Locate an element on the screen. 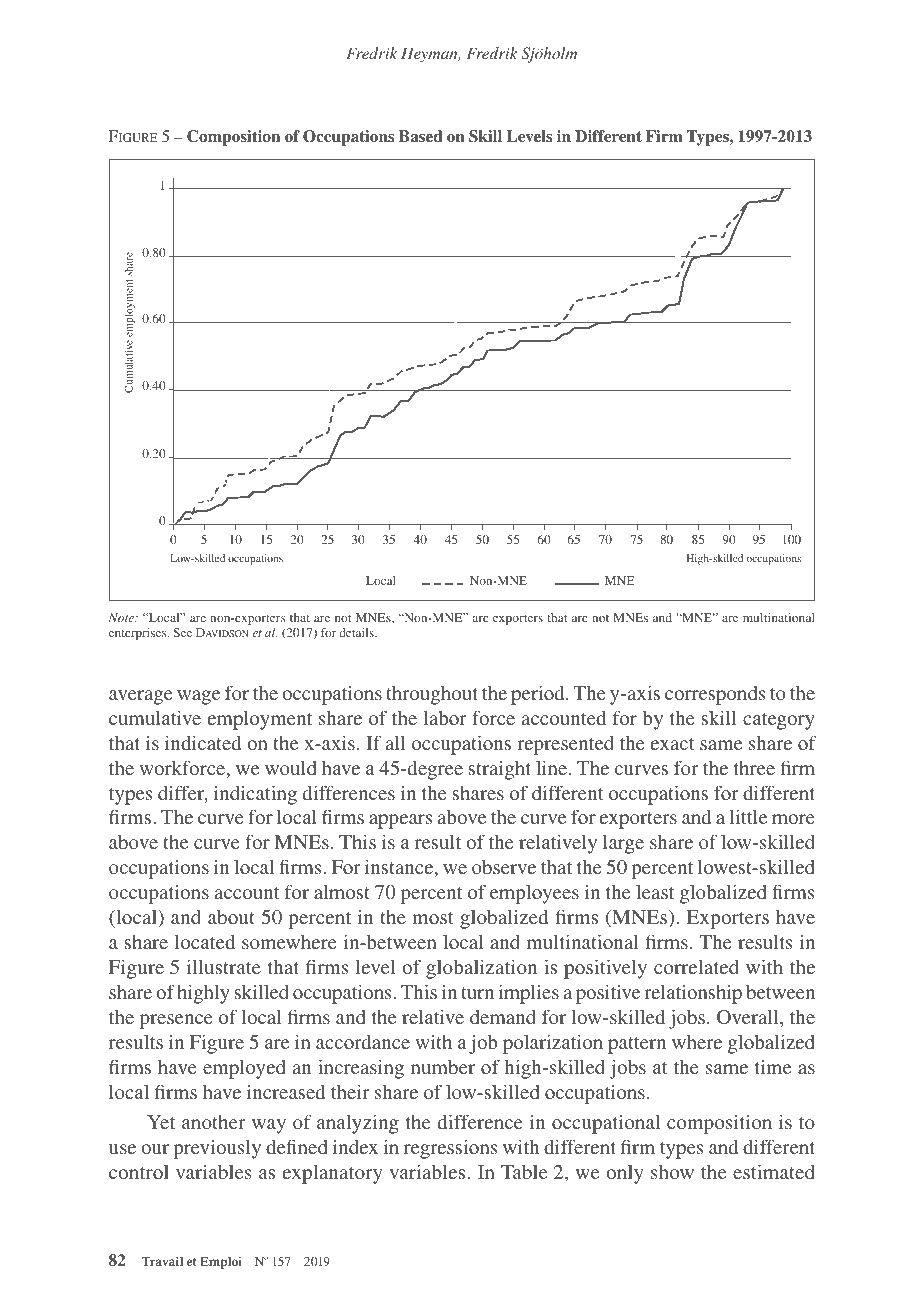 Image resolution: width=924 pixels, height=1305 pixels. Heyman is located at coordinates (430, 55).
